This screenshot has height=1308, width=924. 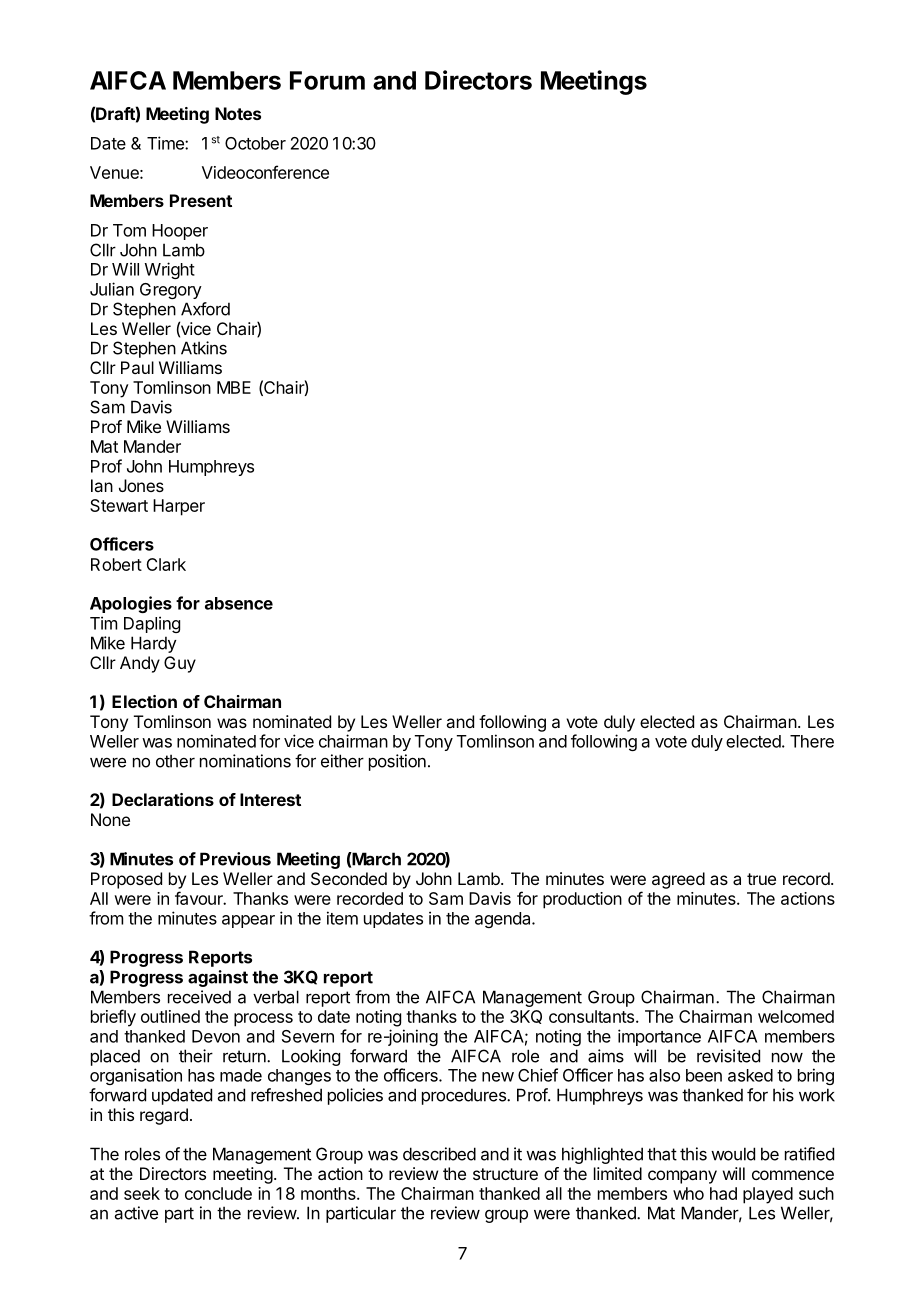 I want to click on Forum, so click(x=327, y=80).
